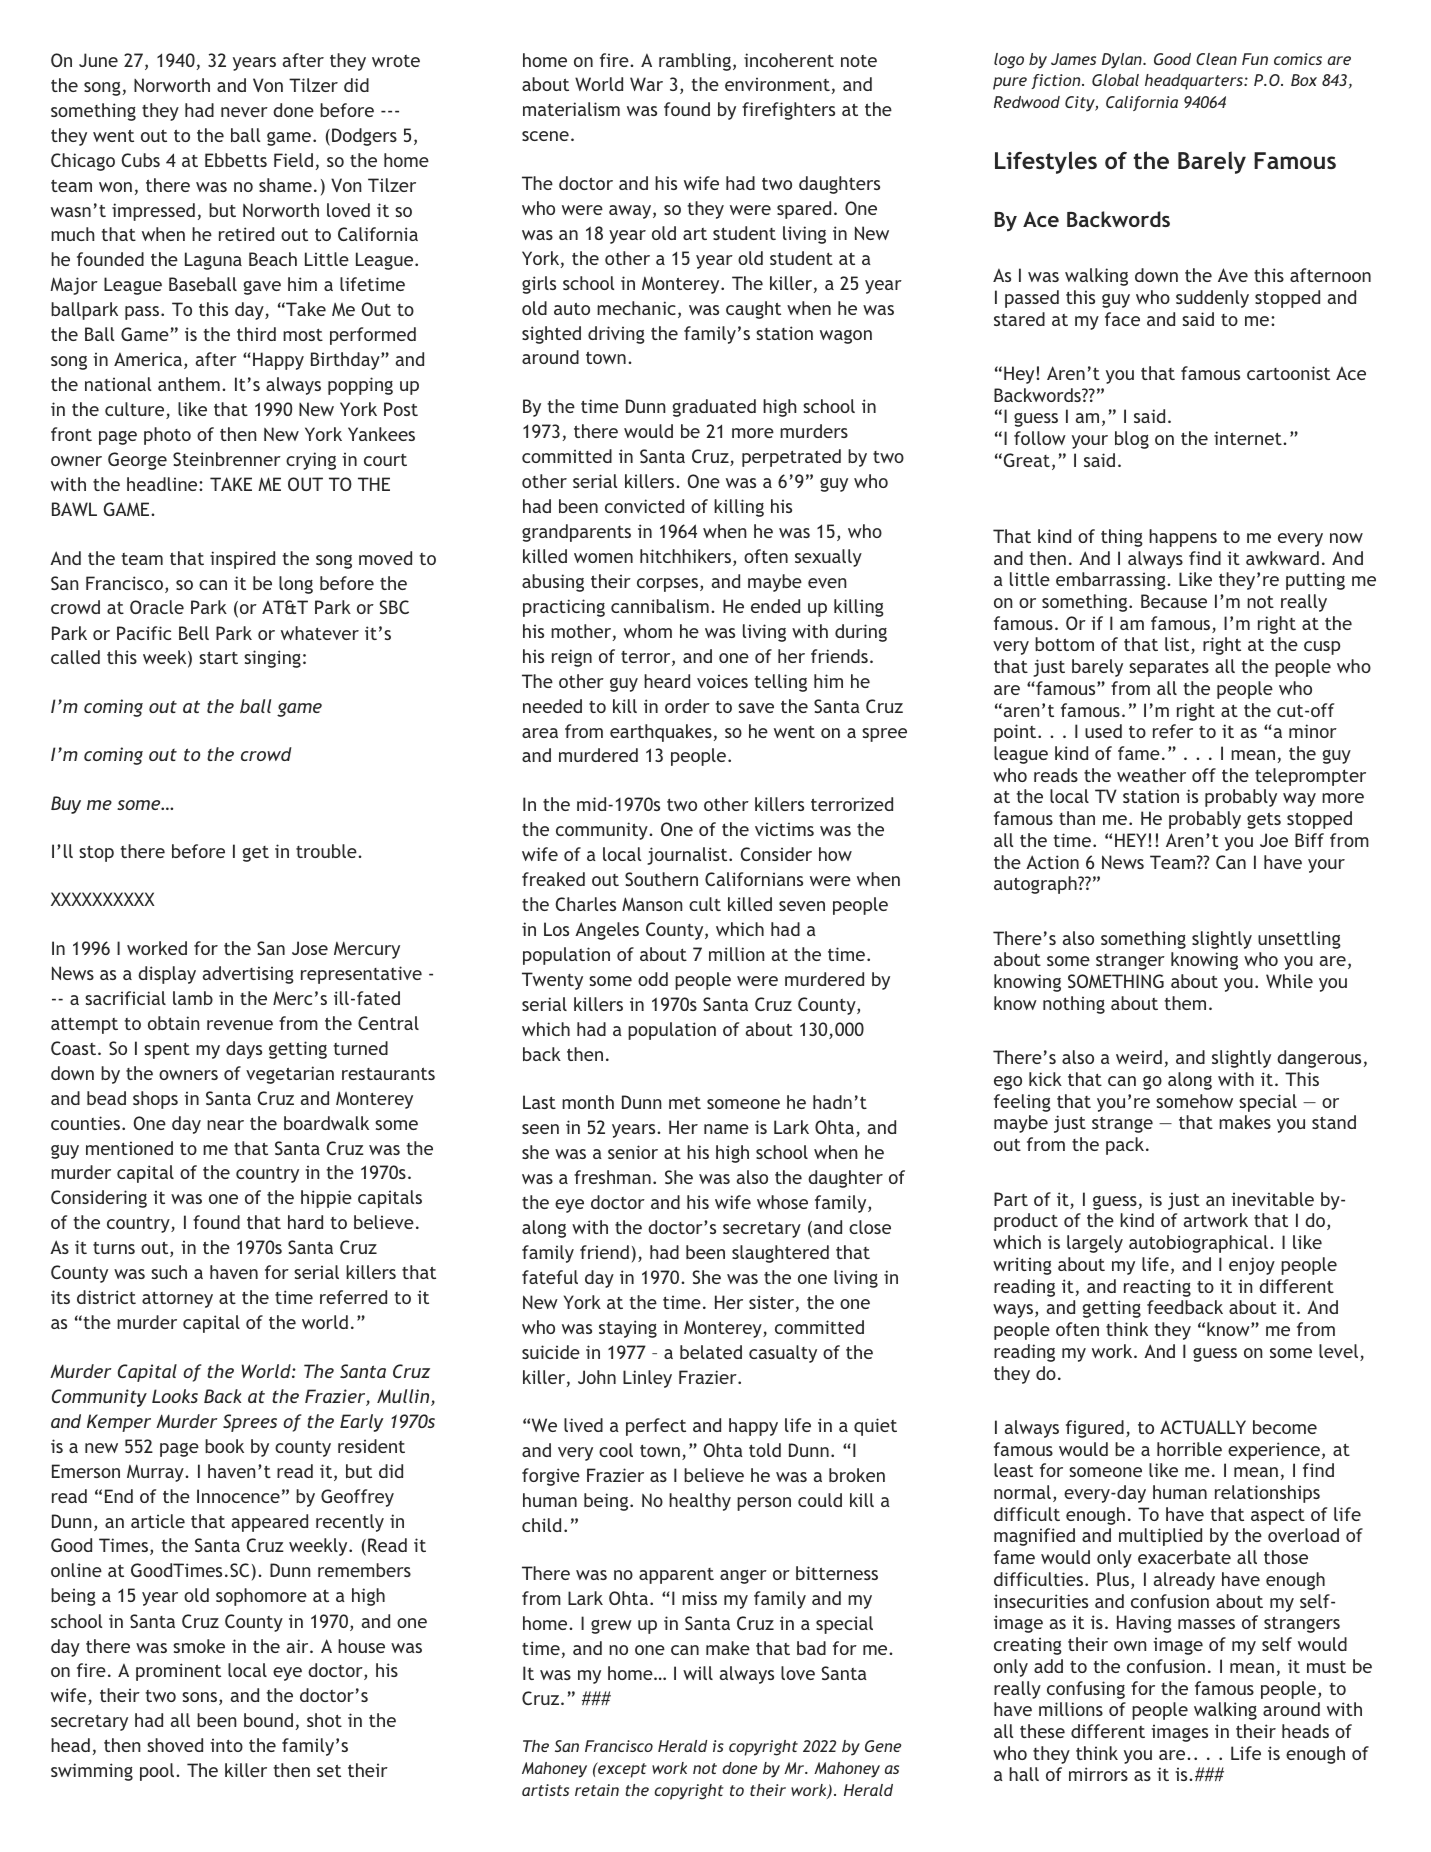 The width and height of the image is (1431, 1852). What do you see at coordinates (656, 1427) in the image?
I see `perfect` at bounding box center [656, 1427].
